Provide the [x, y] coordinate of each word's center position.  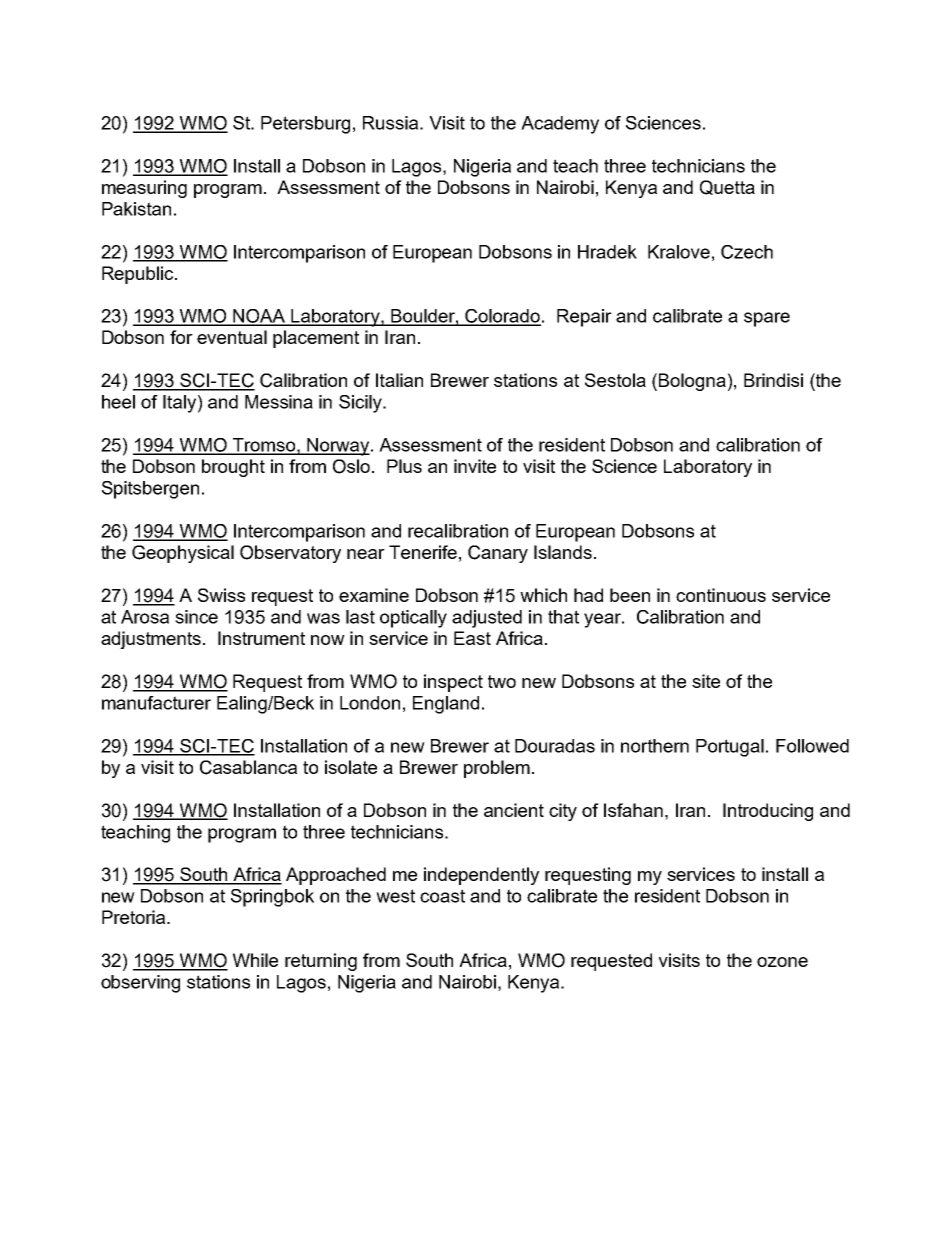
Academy [560, 125]
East [472, 638]
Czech [747, 252]
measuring [144, 189]
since [196, 617]
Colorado [502, 317]
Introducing [768, 812]
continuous [721, 595]
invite [475, 466]
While [255, 960]
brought [233, 468]
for [181, 337]
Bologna [692, 382]
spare [767, 319]
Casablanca [248, 767]
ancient [514, 810]
